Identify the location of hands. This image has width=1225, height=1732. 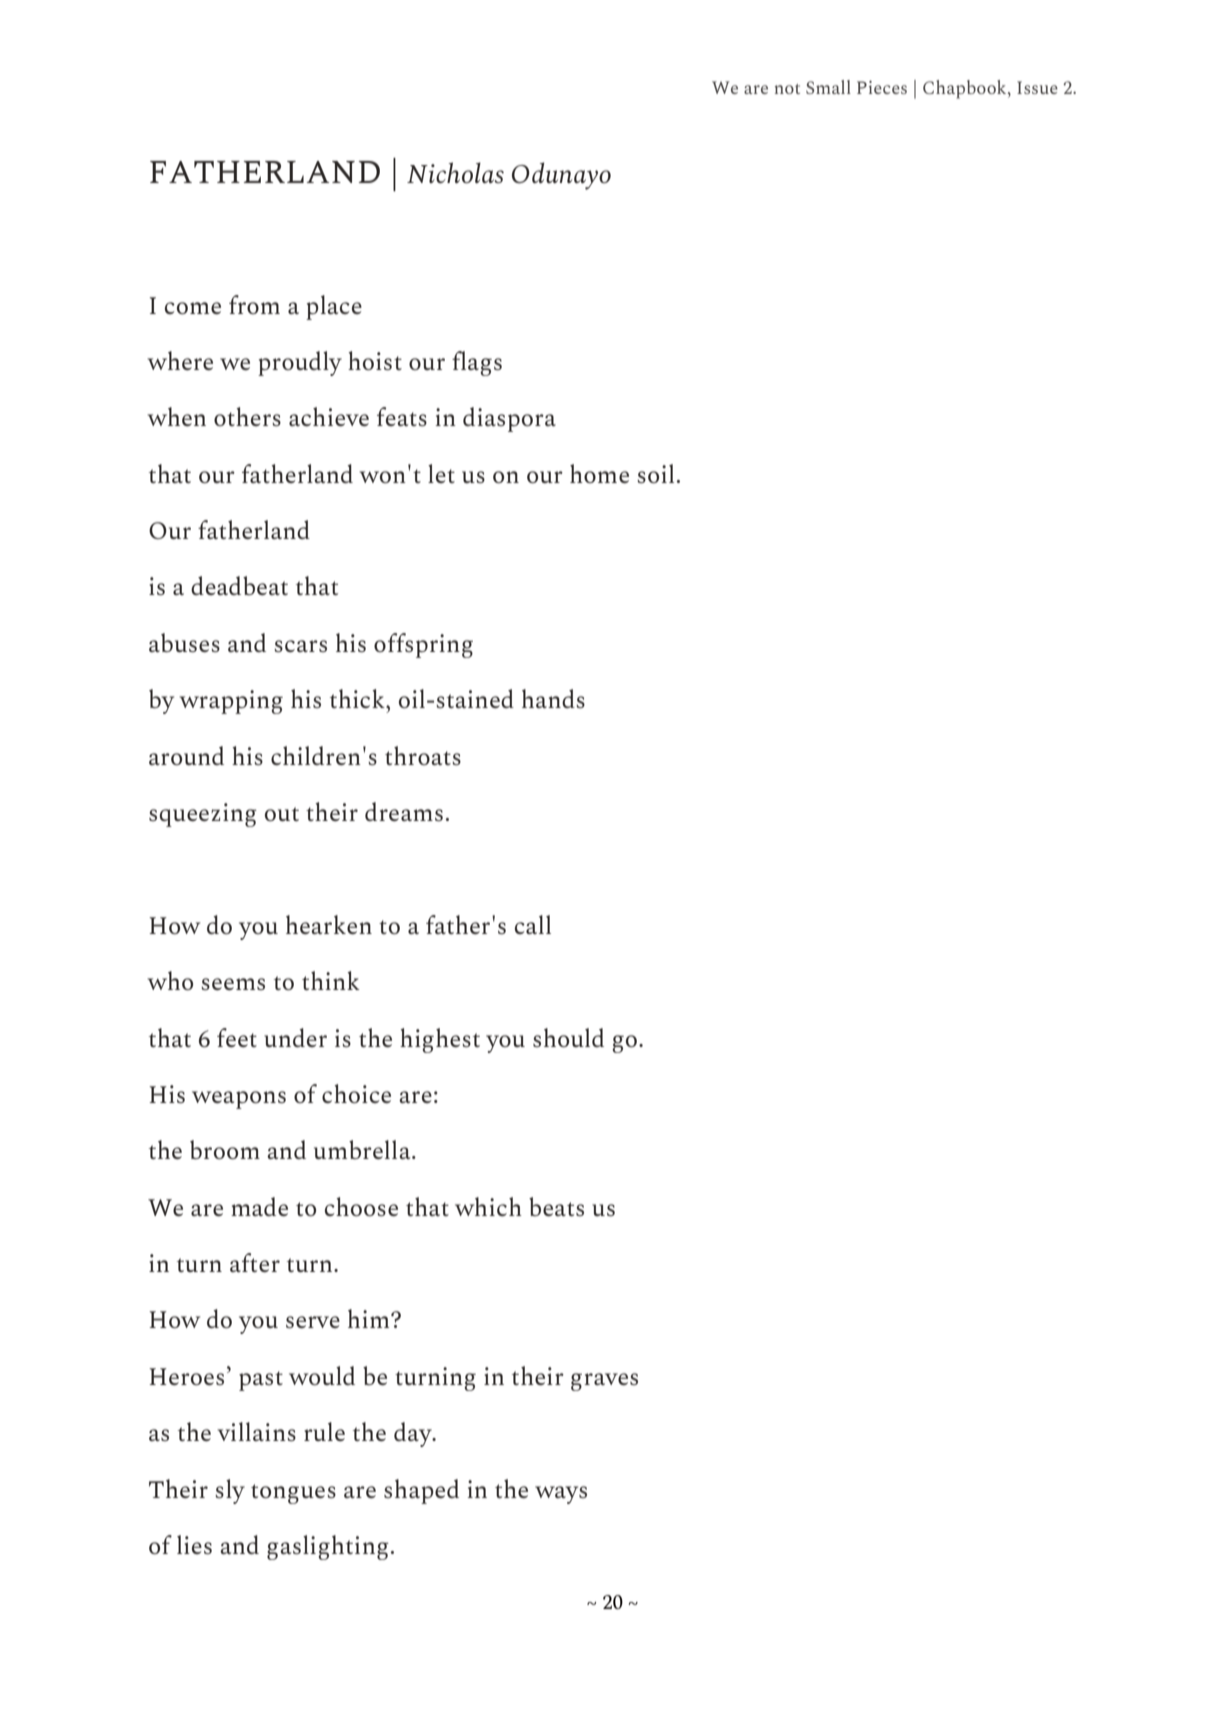
(553, 698).
